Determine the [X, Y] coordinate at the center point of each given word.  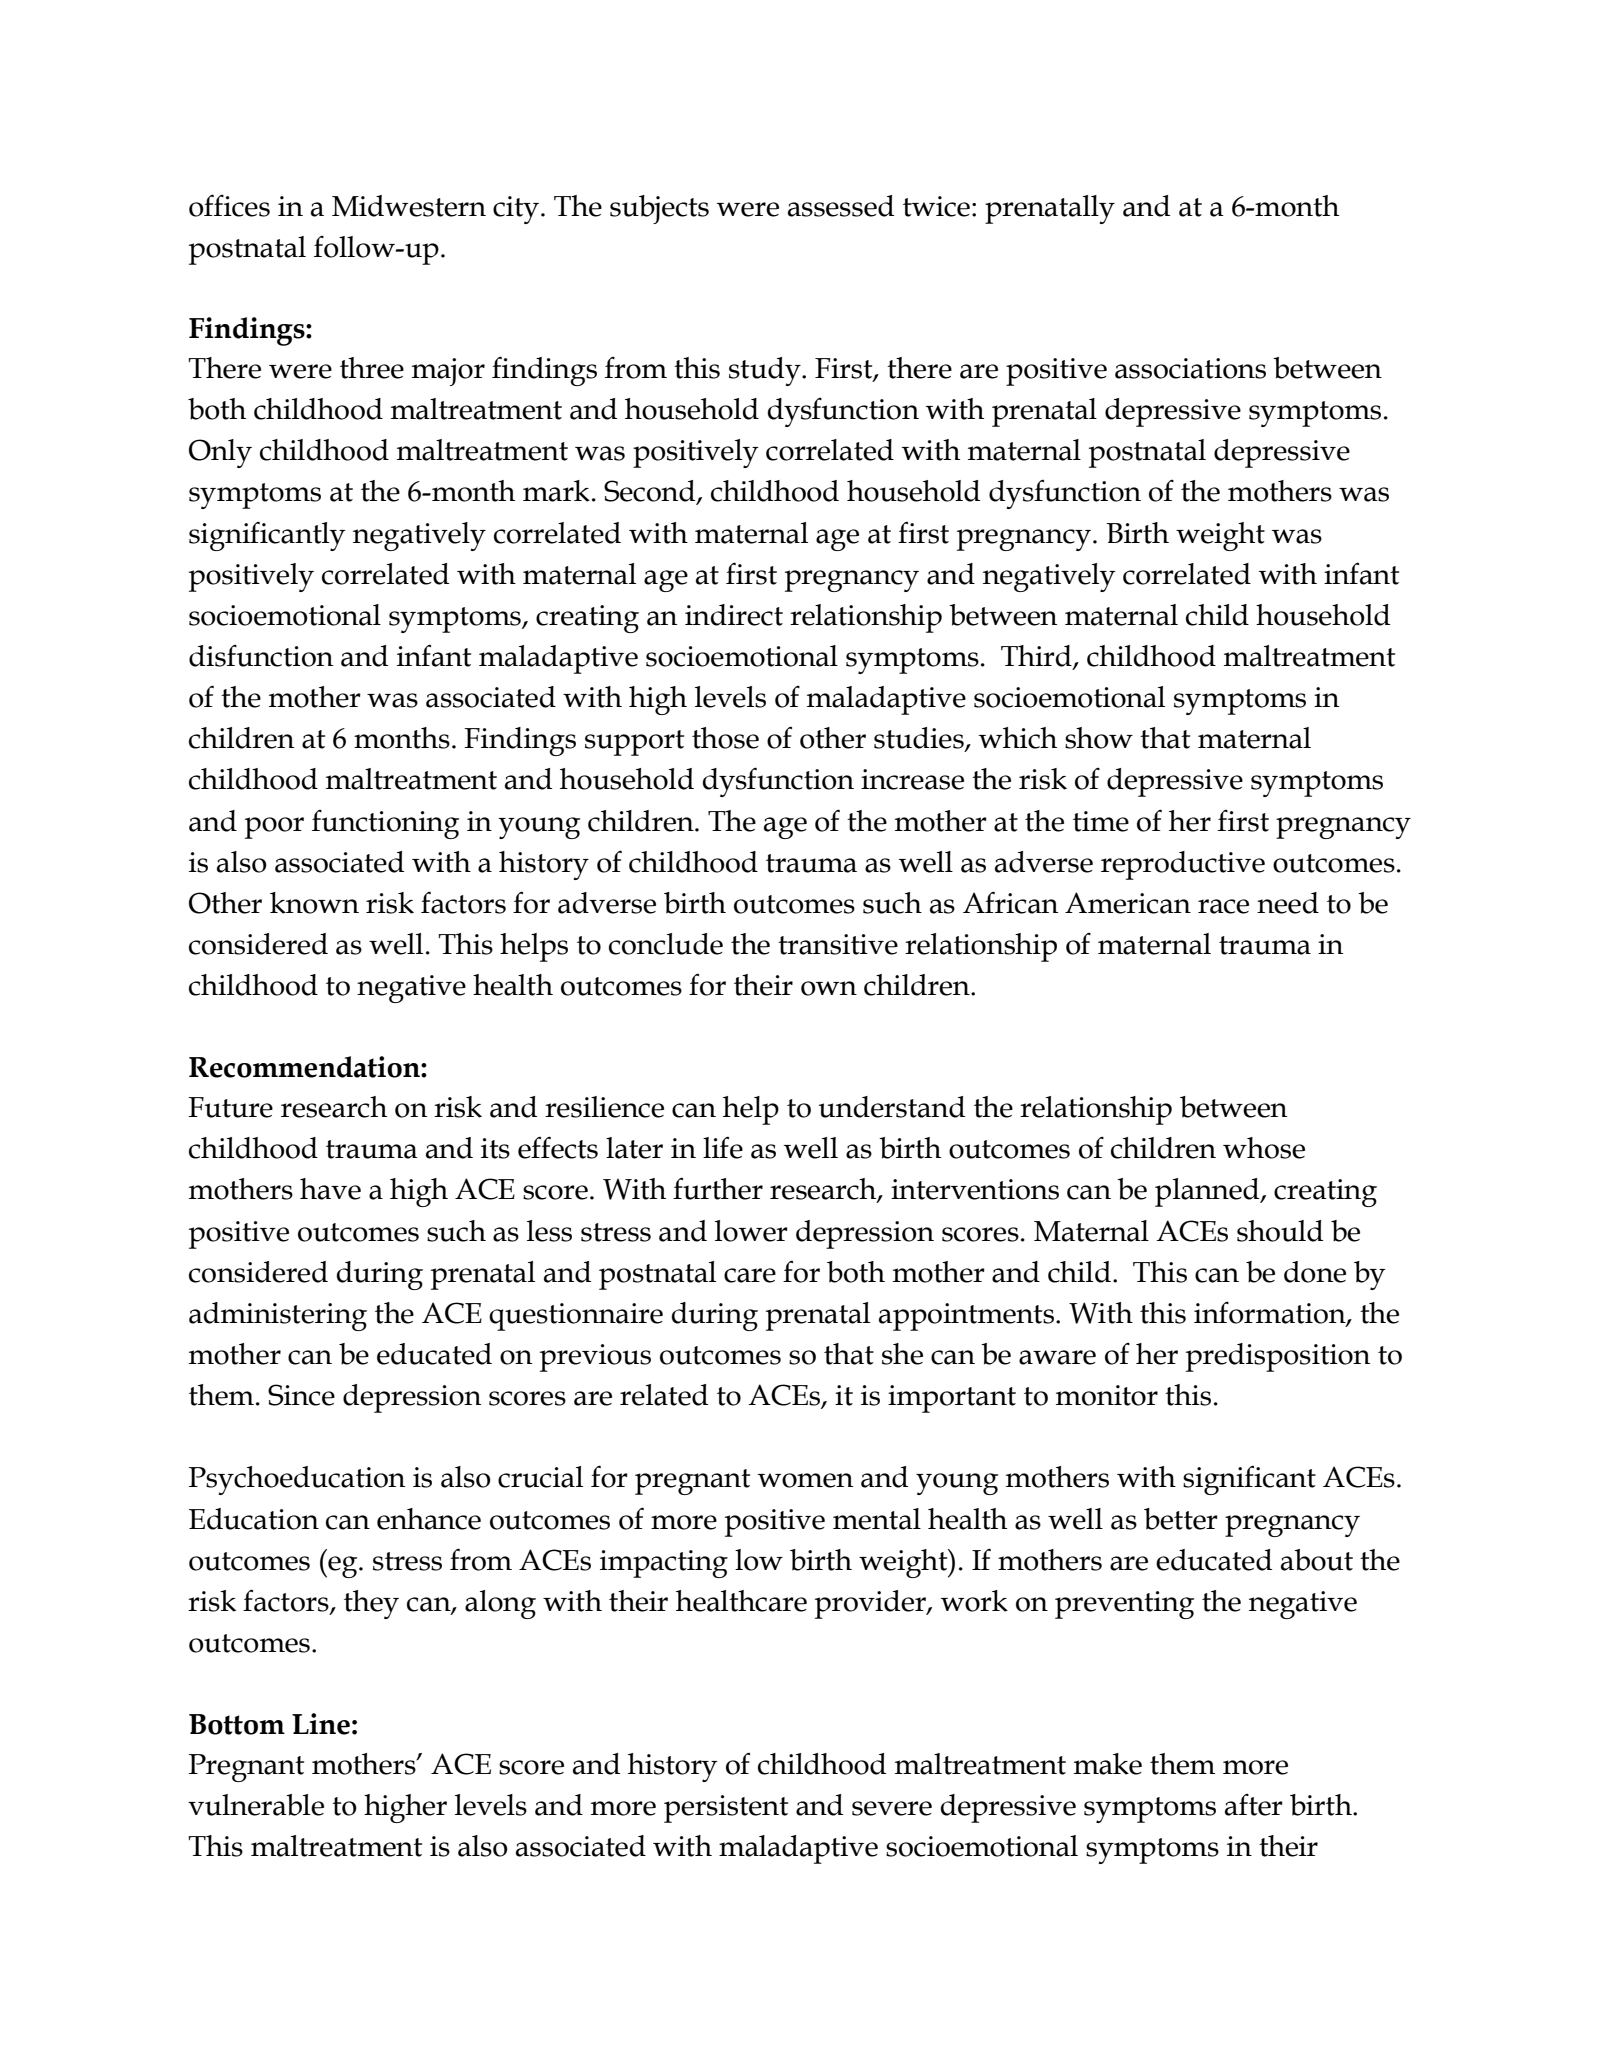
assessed [841, 206]
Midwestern [409, 206]
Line [321, 1724]
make [1108, 1764]
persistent [726, 1809]
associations [1190, 368]
